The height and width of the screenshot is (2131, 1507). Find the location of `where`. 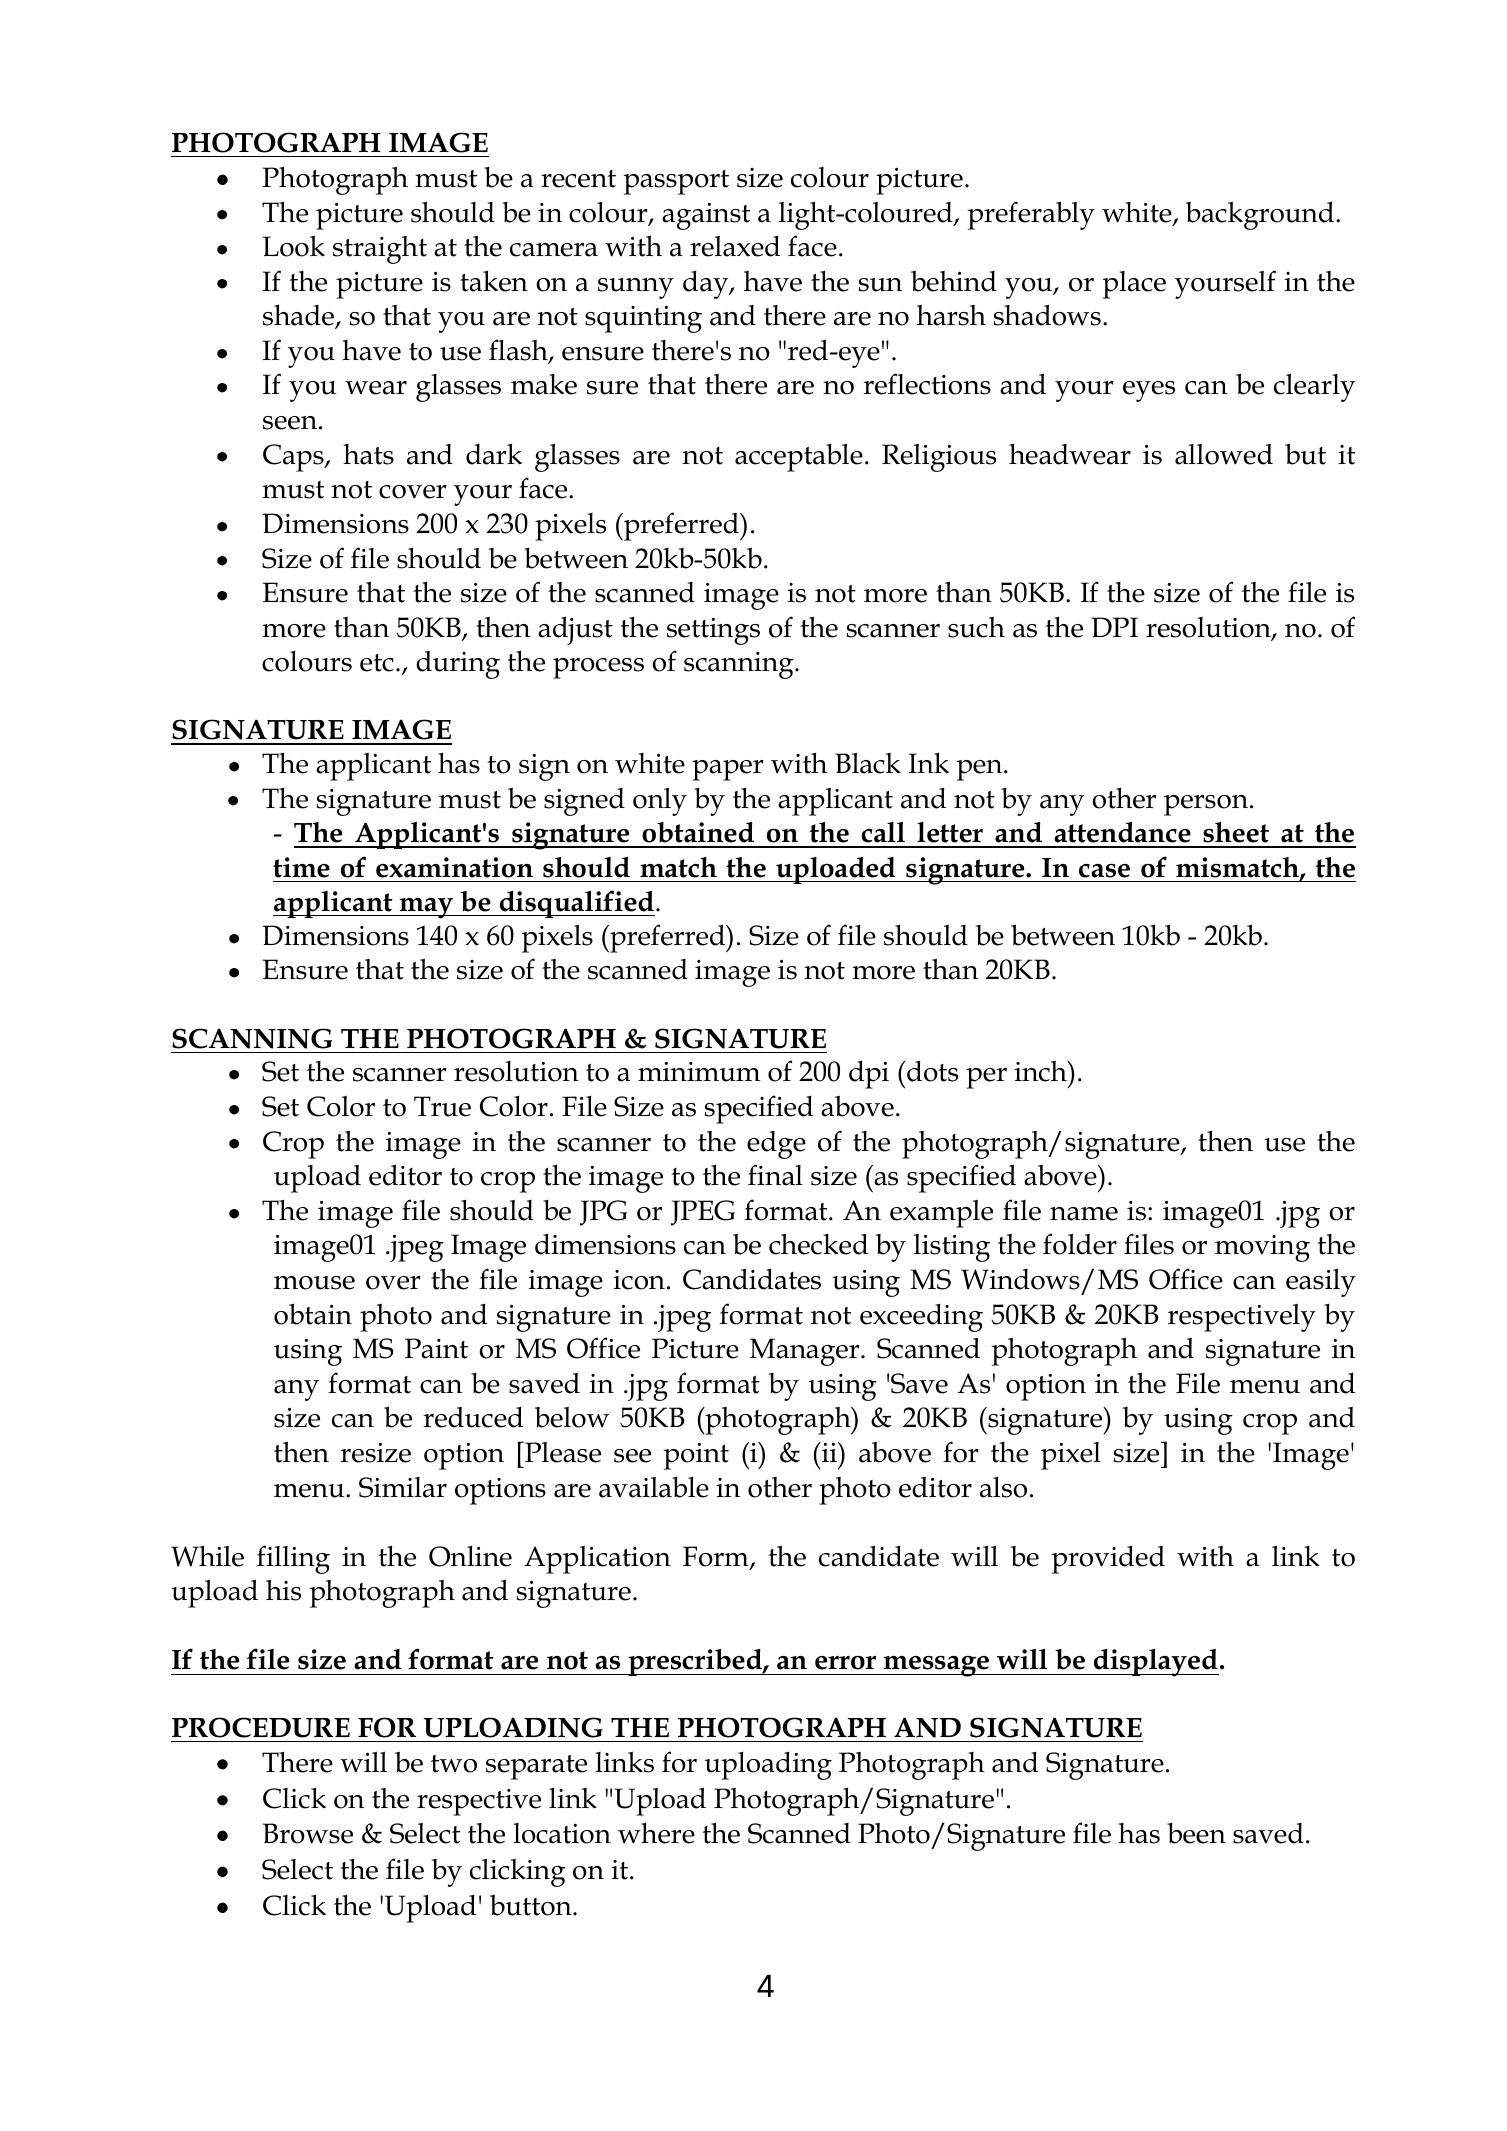

where is located at coordinates (656, 1833).
